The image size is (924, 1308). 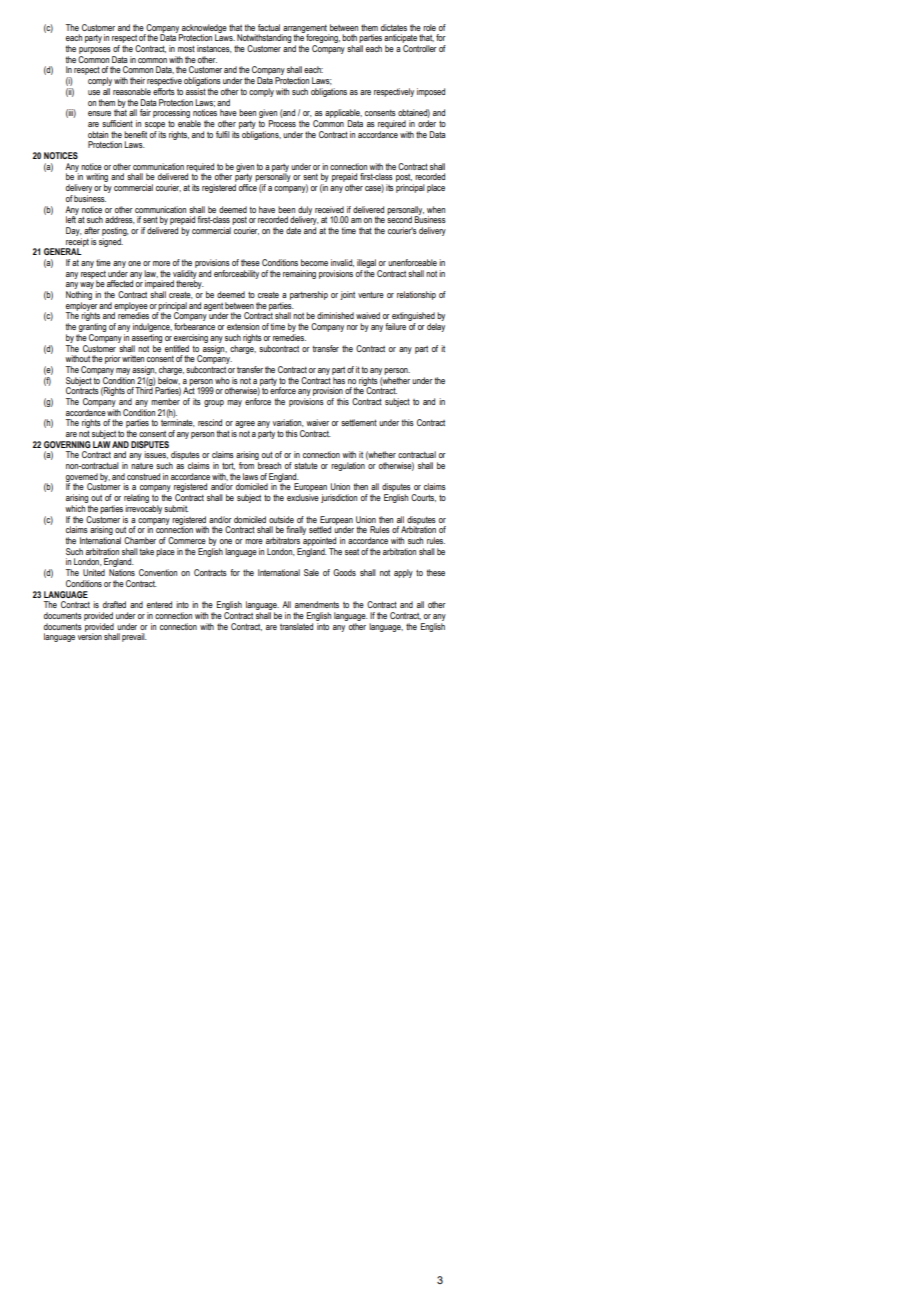 I want to click on factual, so click(x=269, y=27).
